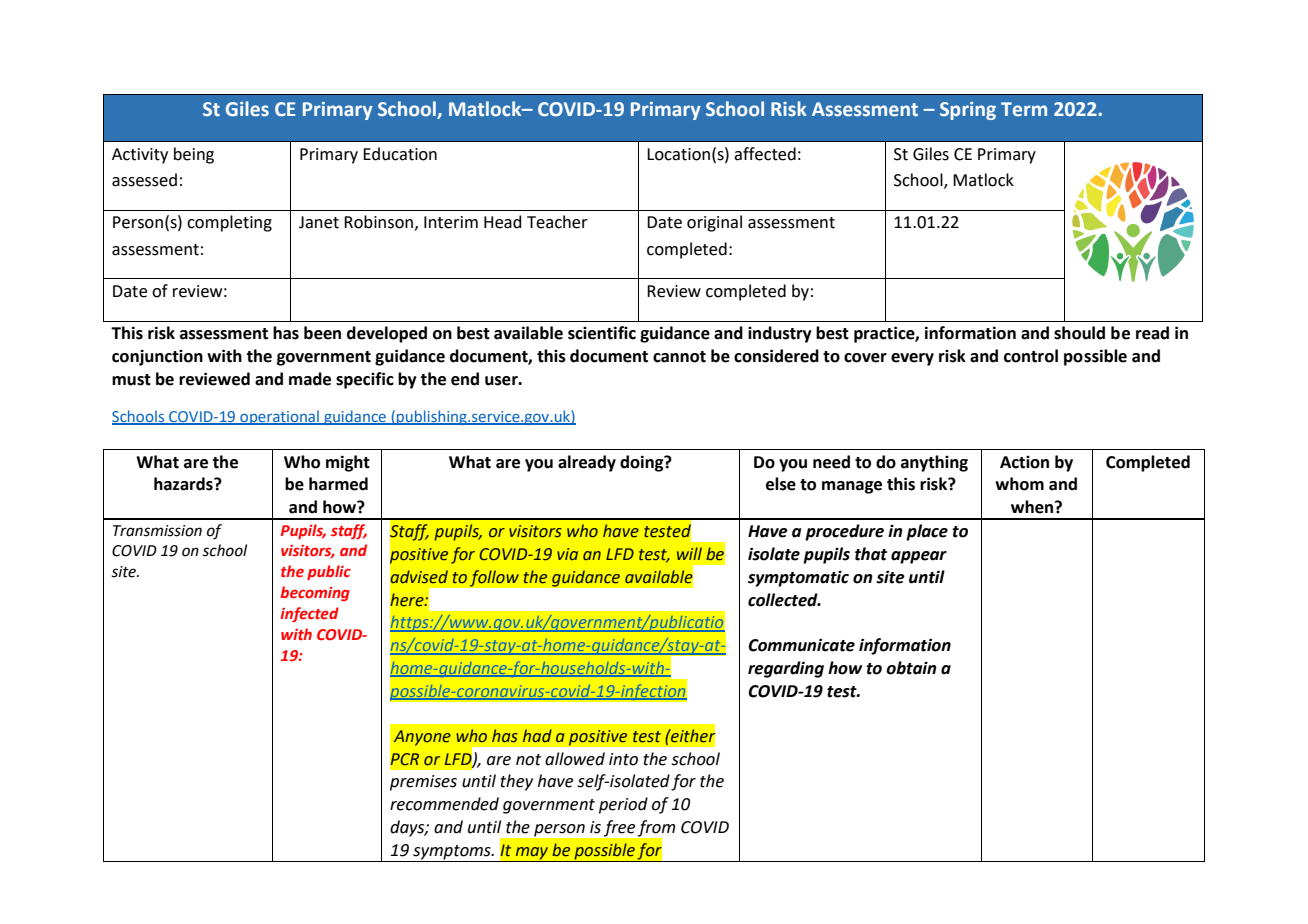  I want to click on free, so click(619, 828).
